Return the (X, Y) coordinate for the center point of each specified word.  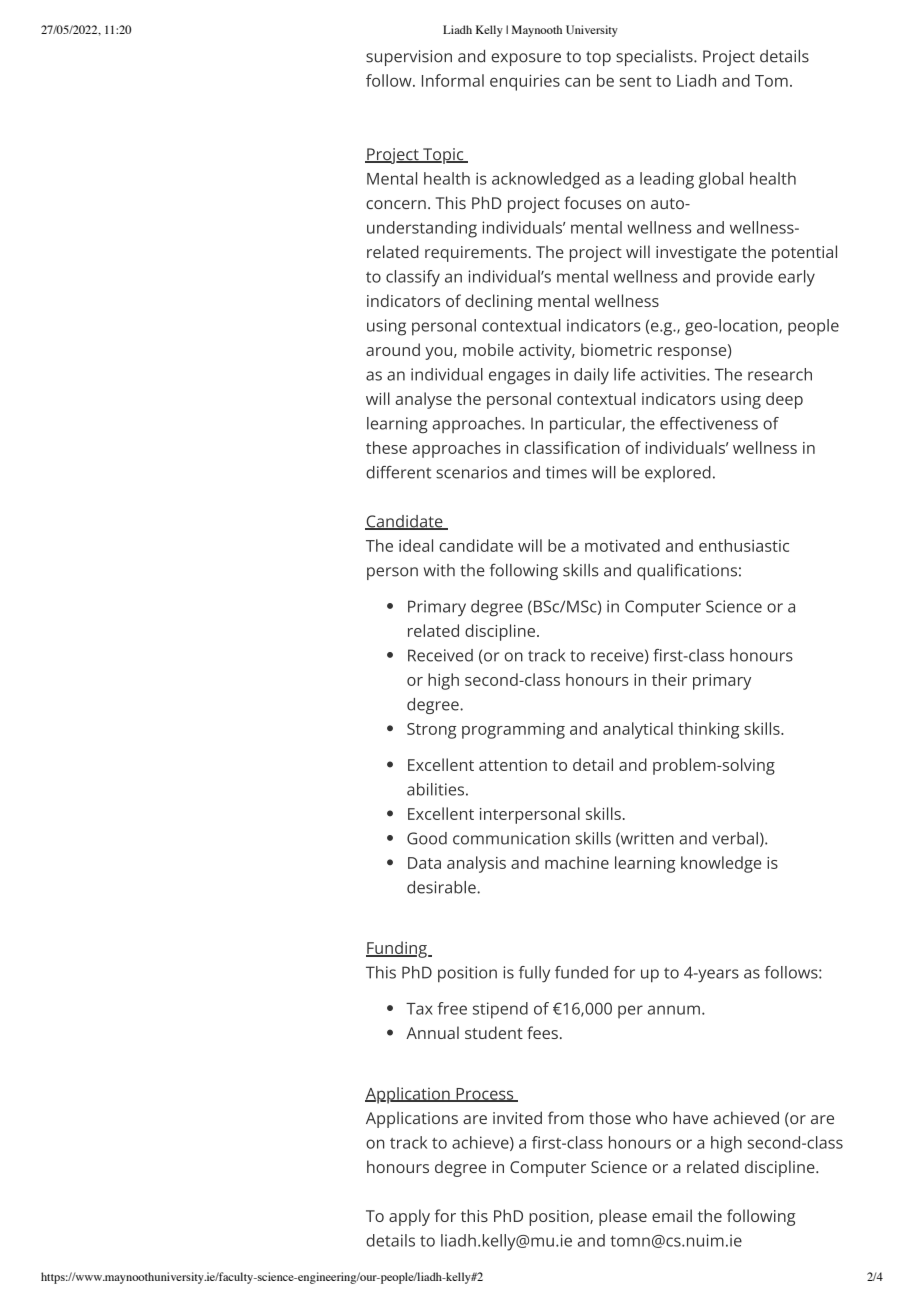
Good (427, 838)
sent (636, 81)
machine (577, 862)
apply (409, 1217)
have (690, 1117)
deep (784, 400)
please (623, 1217)
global (721, 180)
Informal (453, 80)
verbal (735, 838)
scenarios (471, 472)
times (566, 472)
